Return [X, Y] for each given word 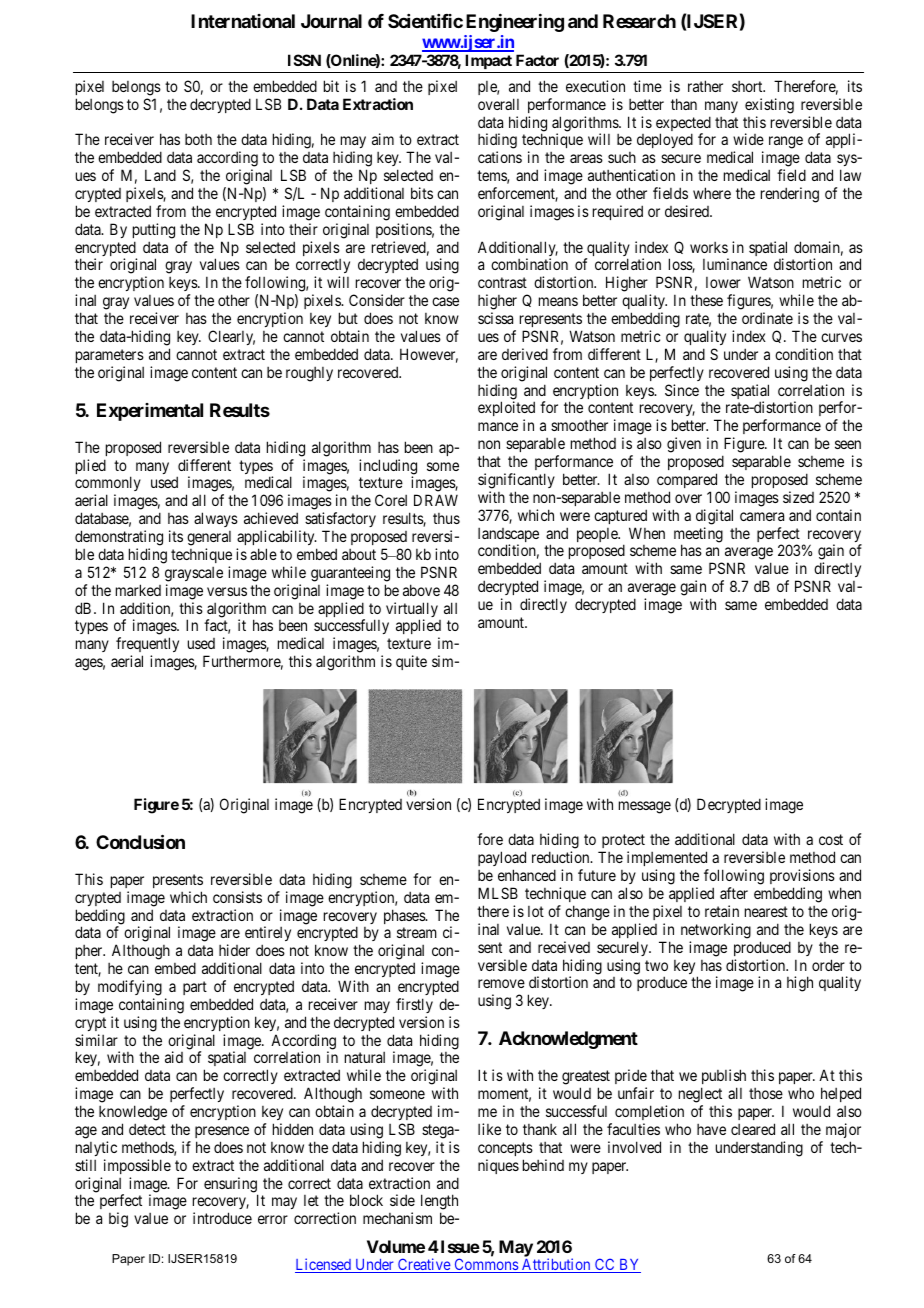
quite [411, 662]
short [748, 86]
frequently [147, 646]
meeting [698, 536]
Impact [488, 61]
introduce [222, 1218]
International [243, 21]
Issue [459, 1246]
